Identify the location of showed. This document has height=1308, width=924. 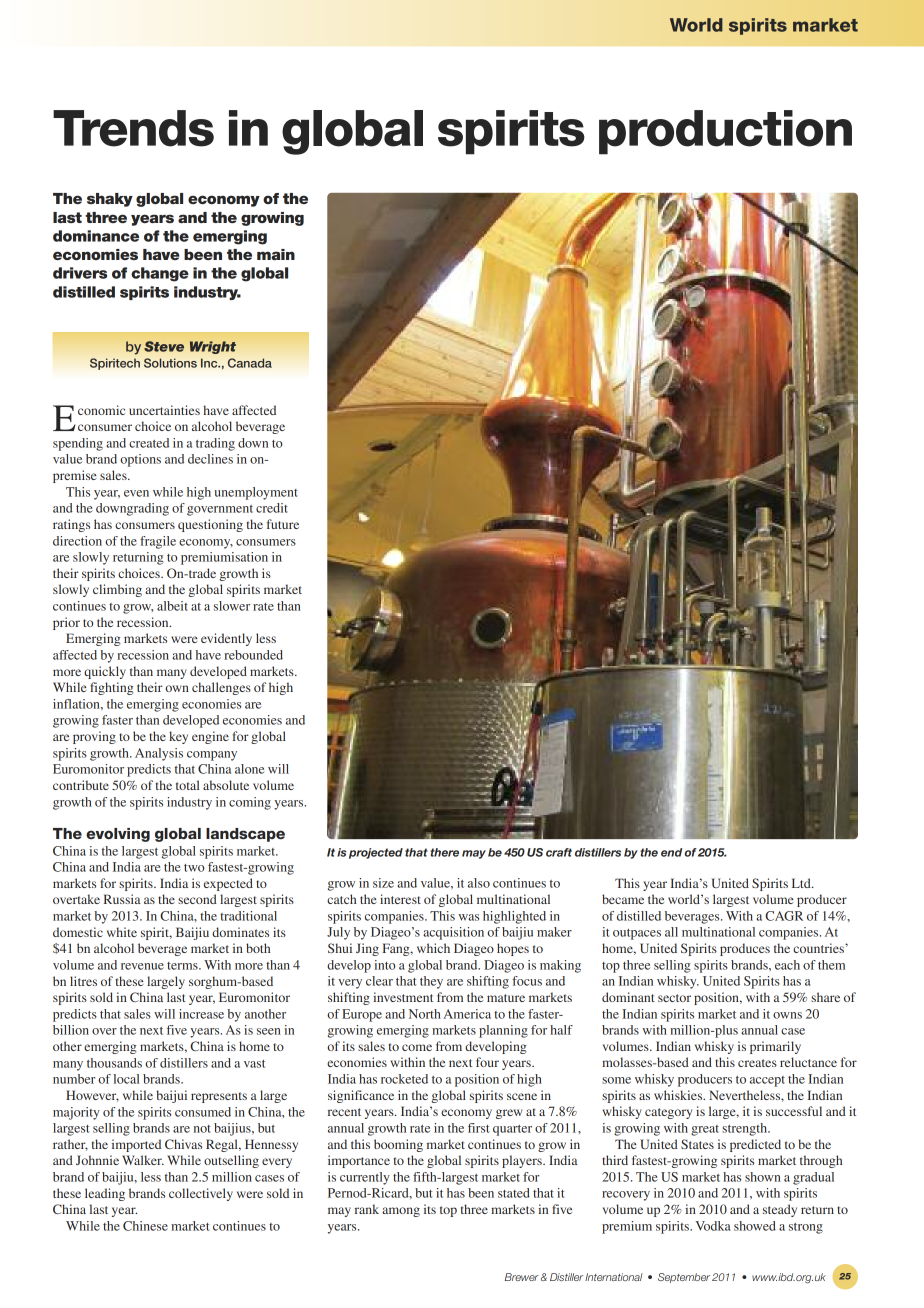
(755, 1226).
